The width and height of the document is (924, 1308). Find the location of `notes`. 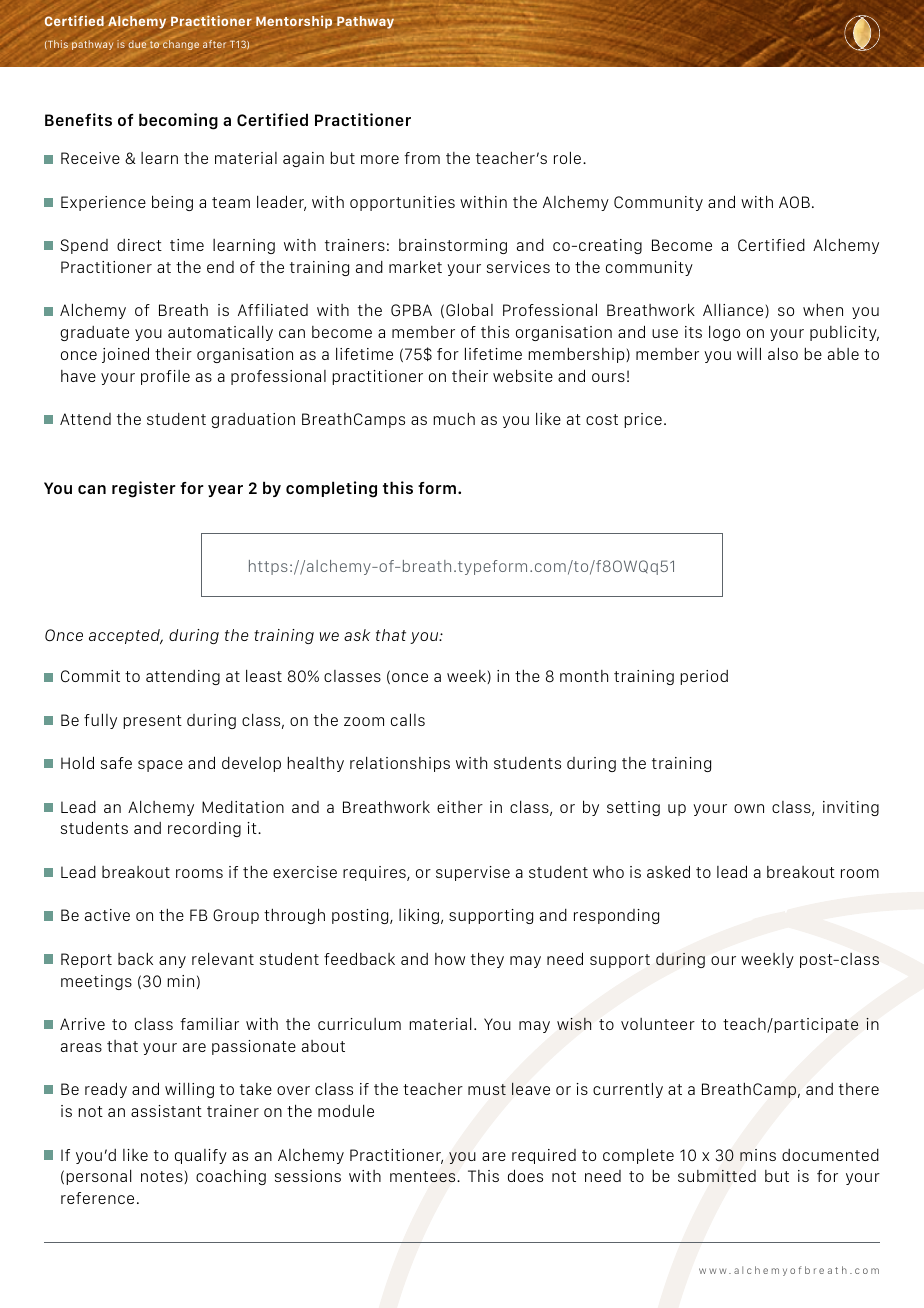

notes is located at coordinates (163, 1177).
